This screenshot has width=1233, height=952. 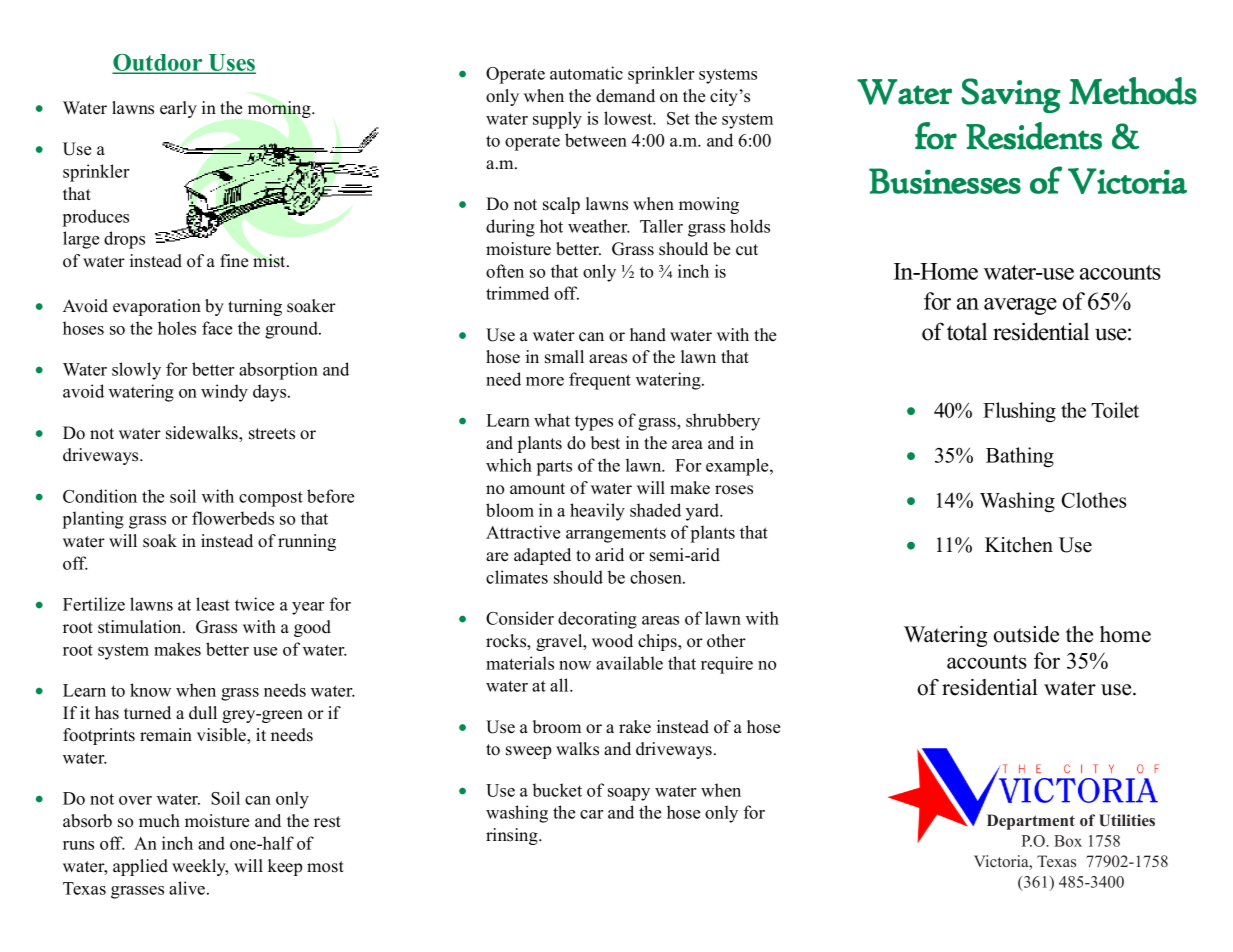 What do you see at coordinates (967, 332) in the screenshot?
I see `total` at bounding box center [967, 332].
